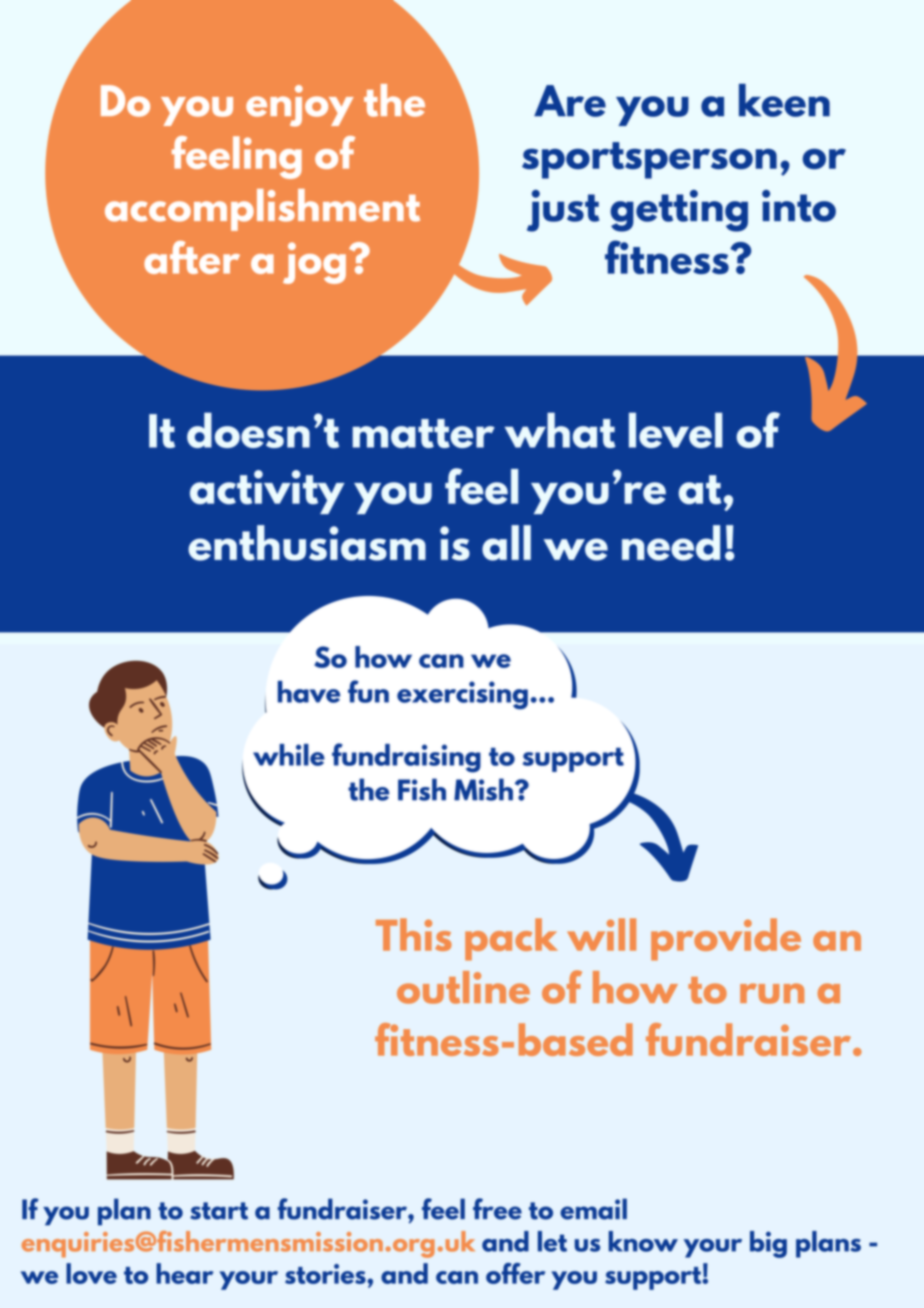  Describe the element at coordinates (649, 160) in the image. I see `sportsperson` at that location.
